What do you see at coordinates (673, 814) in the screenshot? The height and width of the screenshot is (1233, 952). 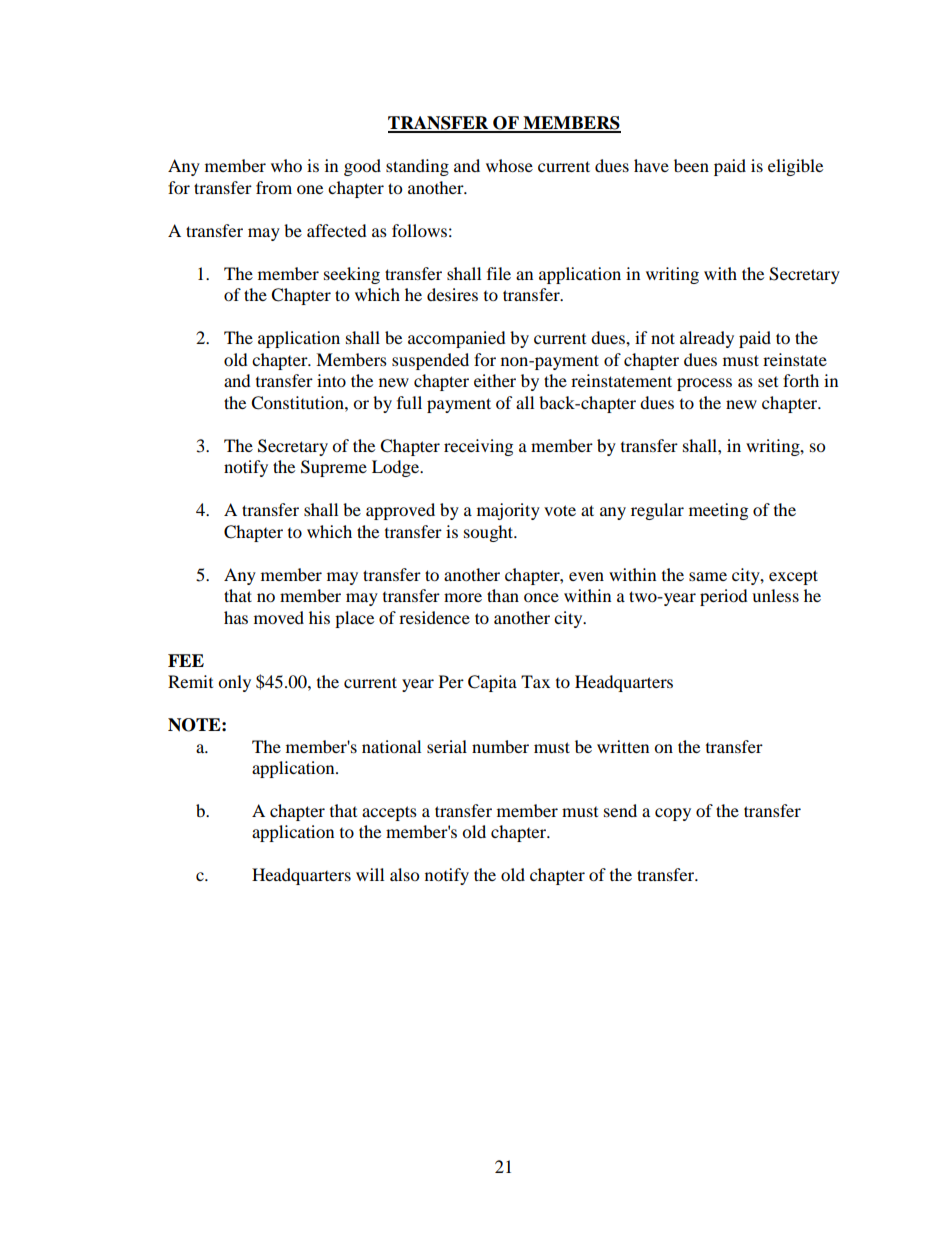 I see `copy` at bounding box center [673, 814].
